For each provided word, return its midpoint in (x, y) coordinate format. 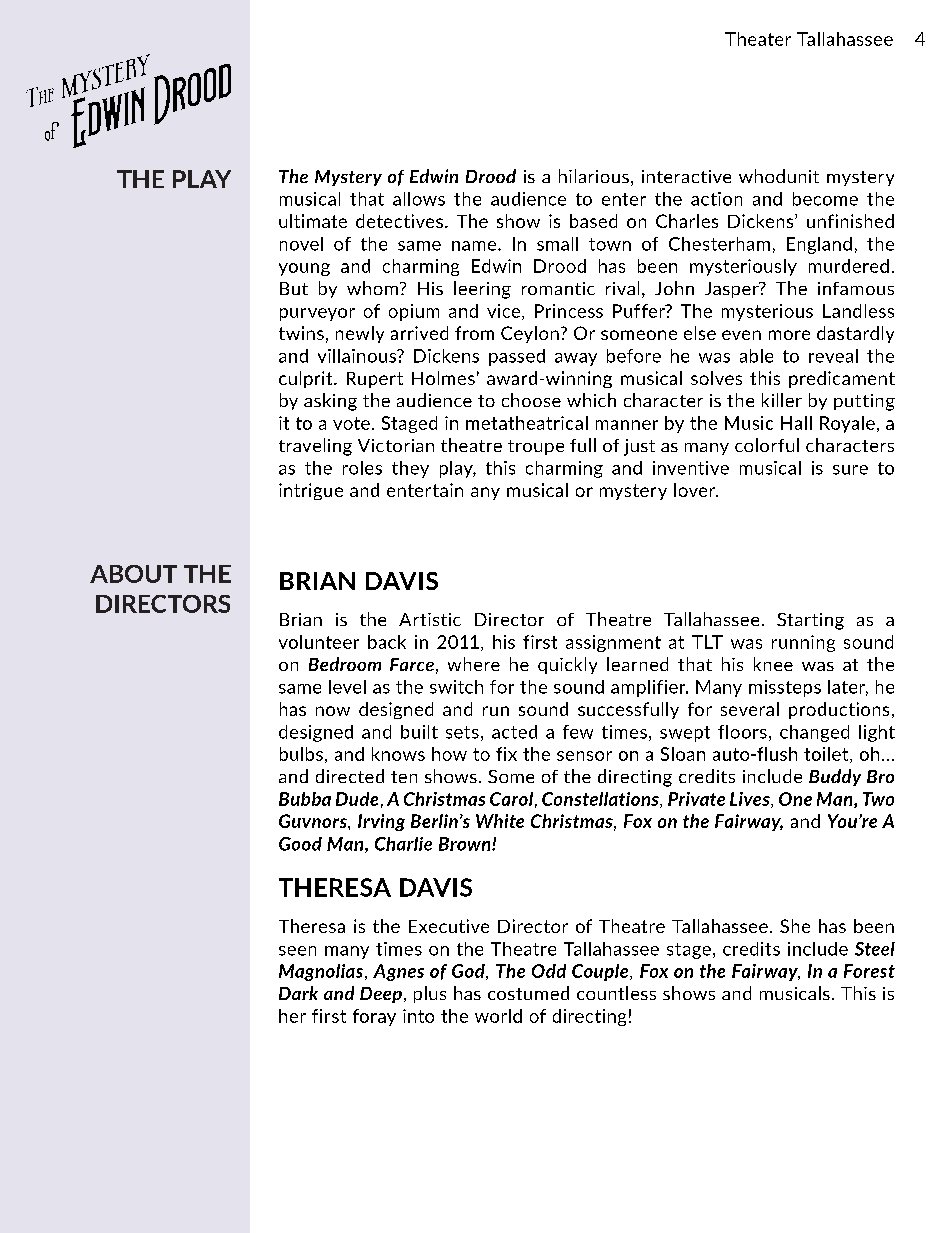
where (474, 664)
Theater (758, 39)
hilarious (594, 176)
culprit (307, 379)
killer (782, 400)
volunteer (319, 642)
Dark (298, 993)
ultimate (313, 221)
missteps (785, 688)
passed (517, 357)
